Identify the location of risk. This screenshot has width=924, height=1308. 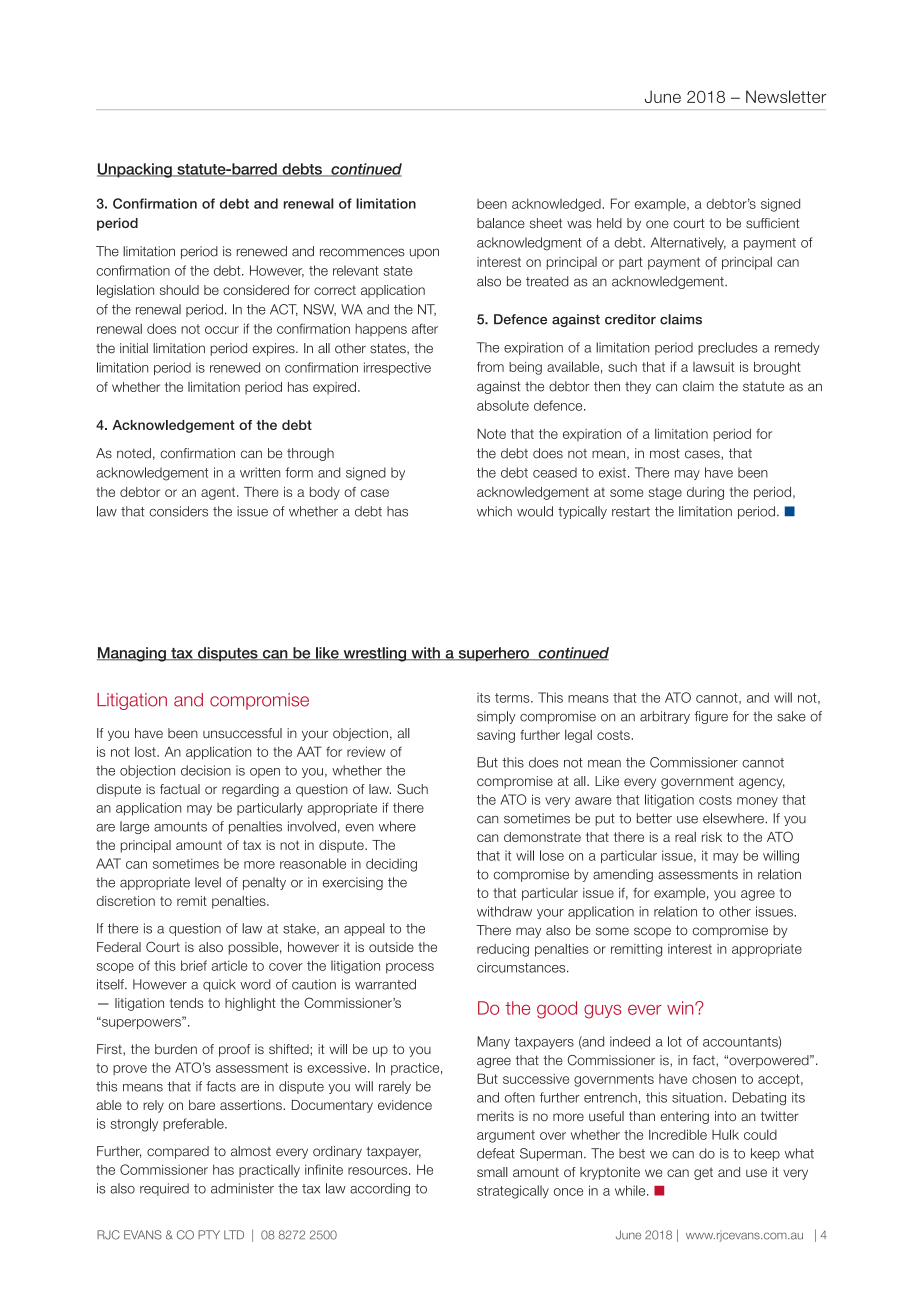
(712, 837).
